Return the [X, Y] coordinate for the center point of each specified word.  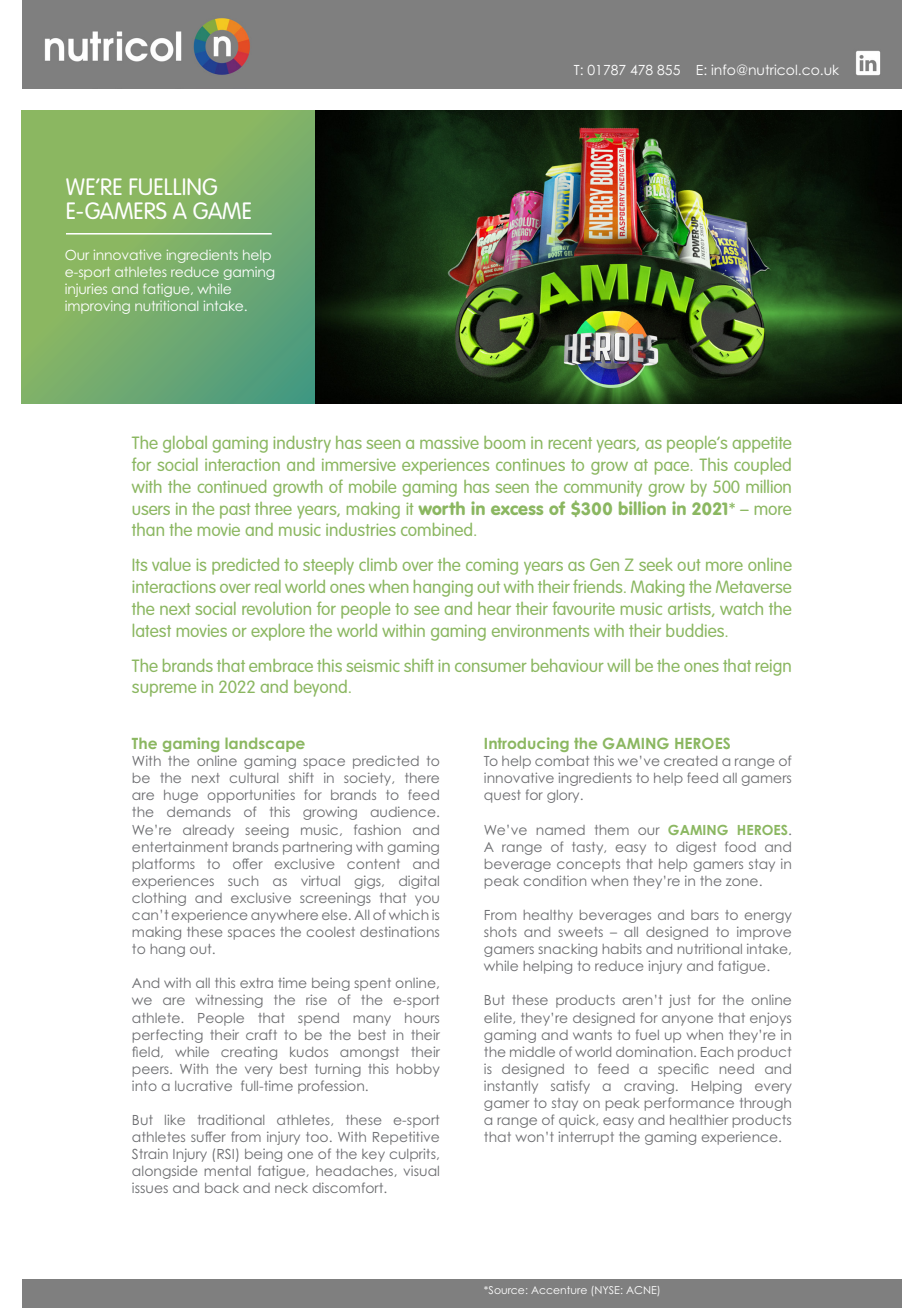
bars [705, 915]
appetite [762, 444]
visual [421, 1171]
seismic [373, 665]
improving [97, 307]
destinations [399, 931]
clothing [159, 899]
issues [150, 1188]
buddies [696, 630]
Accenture [559, 1290]
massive [449, 443]
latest [152, 630]
